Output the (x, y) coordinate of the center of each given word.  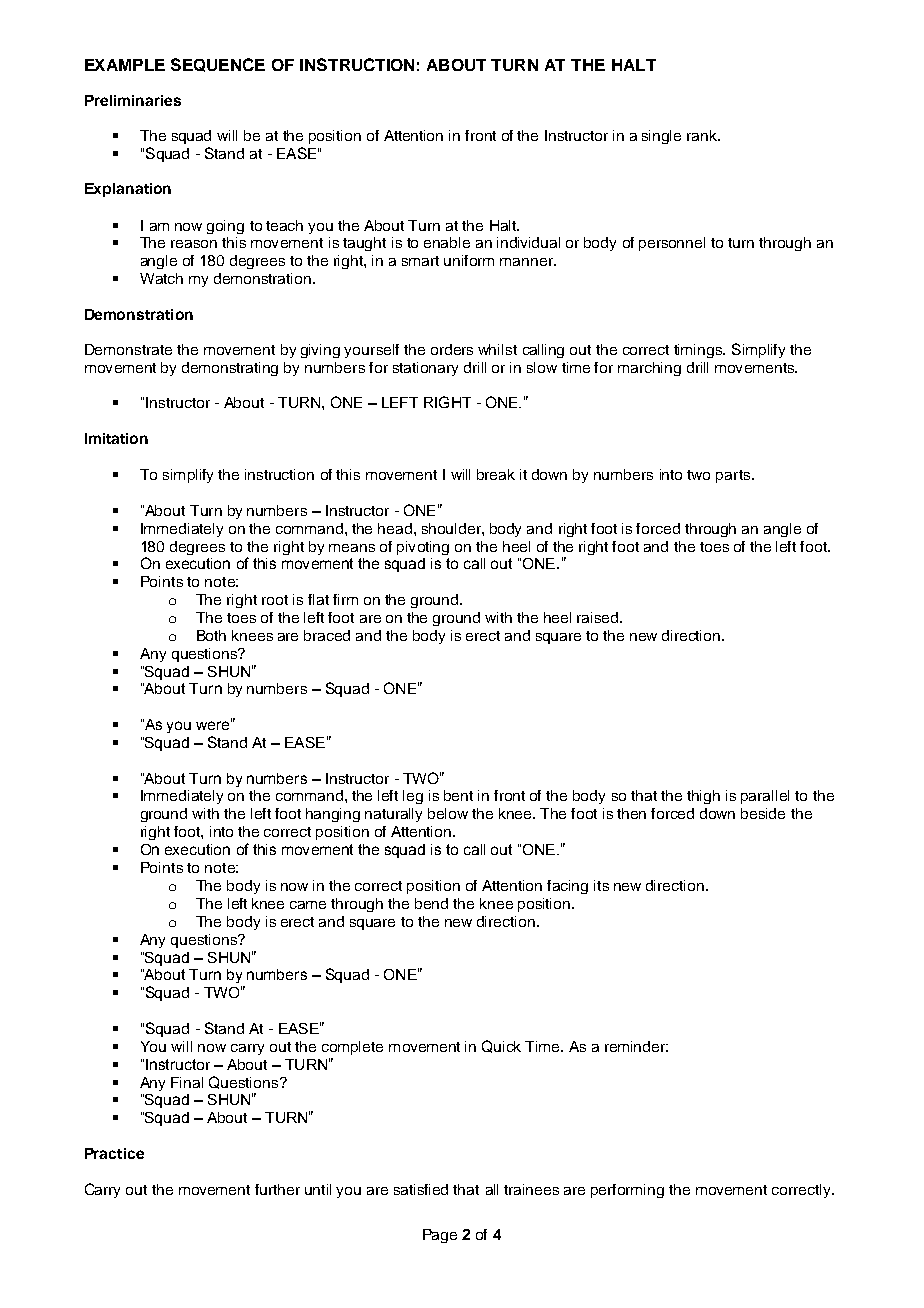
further (277, 1189)
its (601, 885)
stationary (425, 369)
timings (699, 351)
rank (703, 135)
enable (447, 242)
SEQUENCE (218, 65)
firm (345, 599)
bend (431, 903)
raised (599, 617)
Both (211, 635)
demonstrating (230, 369)
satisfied (421, 1189)
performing (627, 1191)
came (308, 905)
